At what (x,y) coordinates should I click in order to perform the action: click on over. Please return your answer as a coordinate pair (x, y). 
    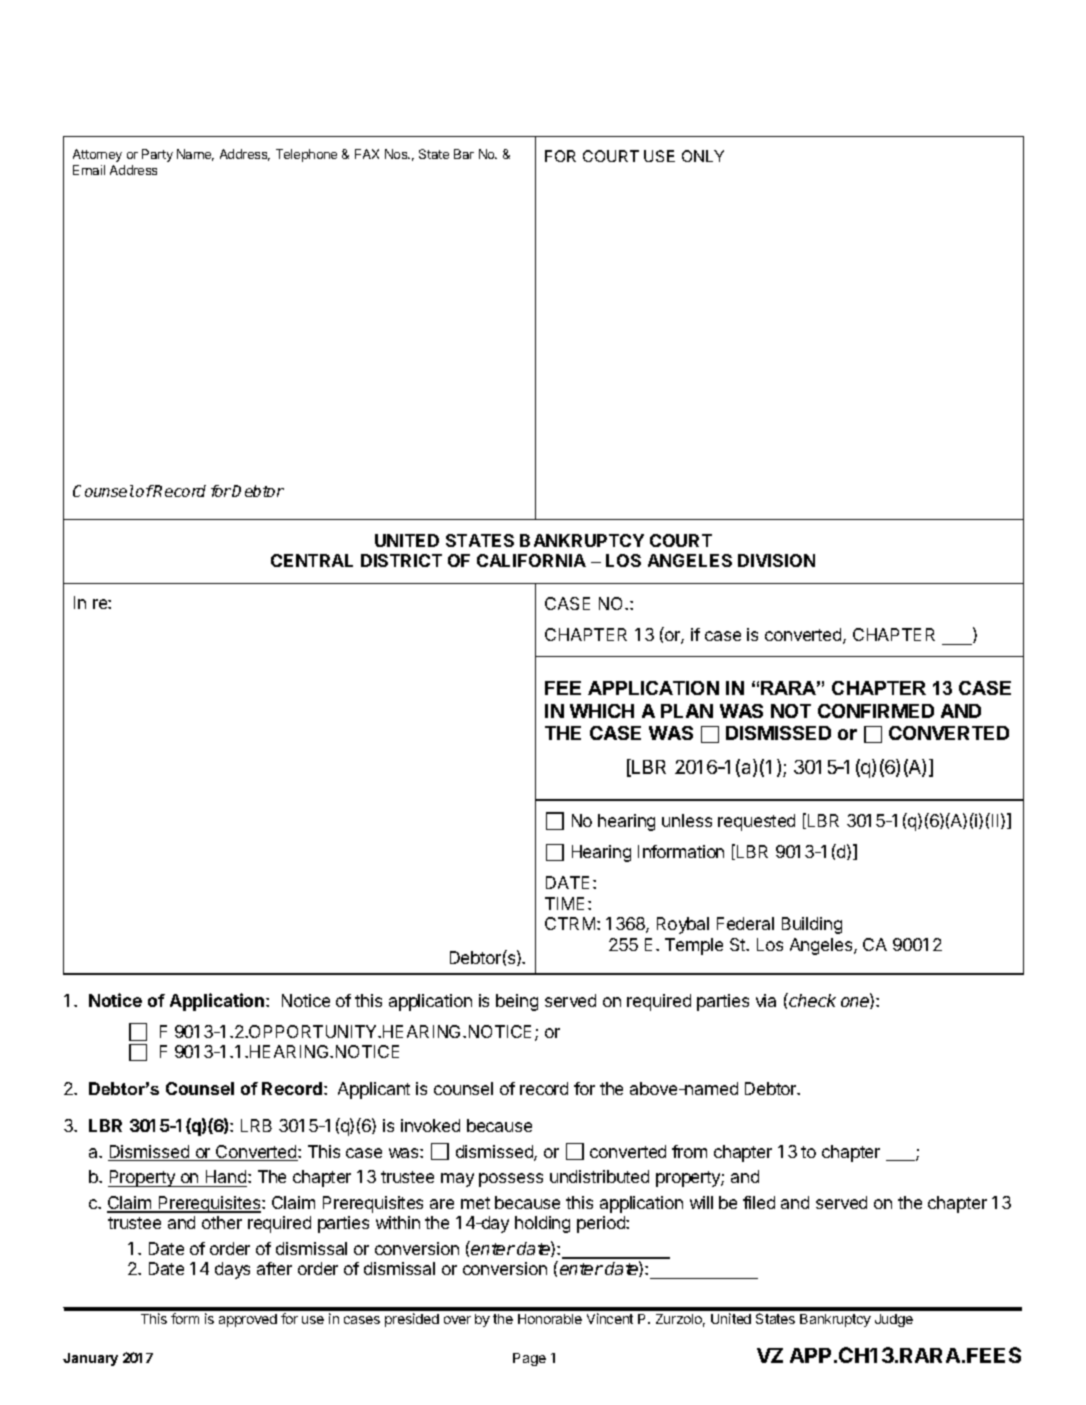
    Looking at the image, I should click on (457, 1320).
